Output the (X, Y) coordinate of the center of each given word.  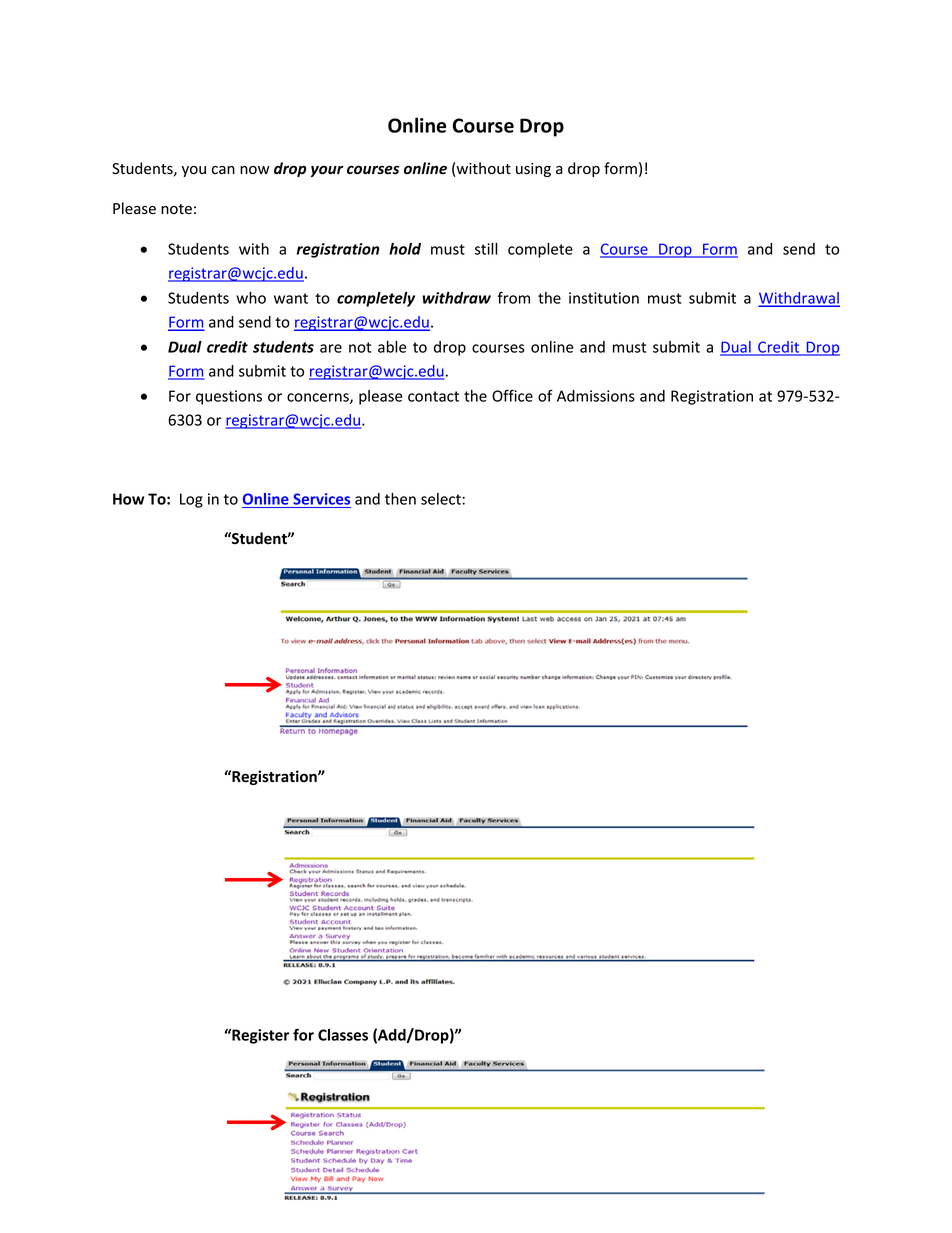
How (129, 499)
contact (433, 396)
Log (191, 500)
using (533, 170)
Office (512, 395)
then (400, 499)
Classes (343, 1035)
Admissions (596, 396)
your (327, 171)
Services (321, 500)
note (176, 209)
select (441, 499)
